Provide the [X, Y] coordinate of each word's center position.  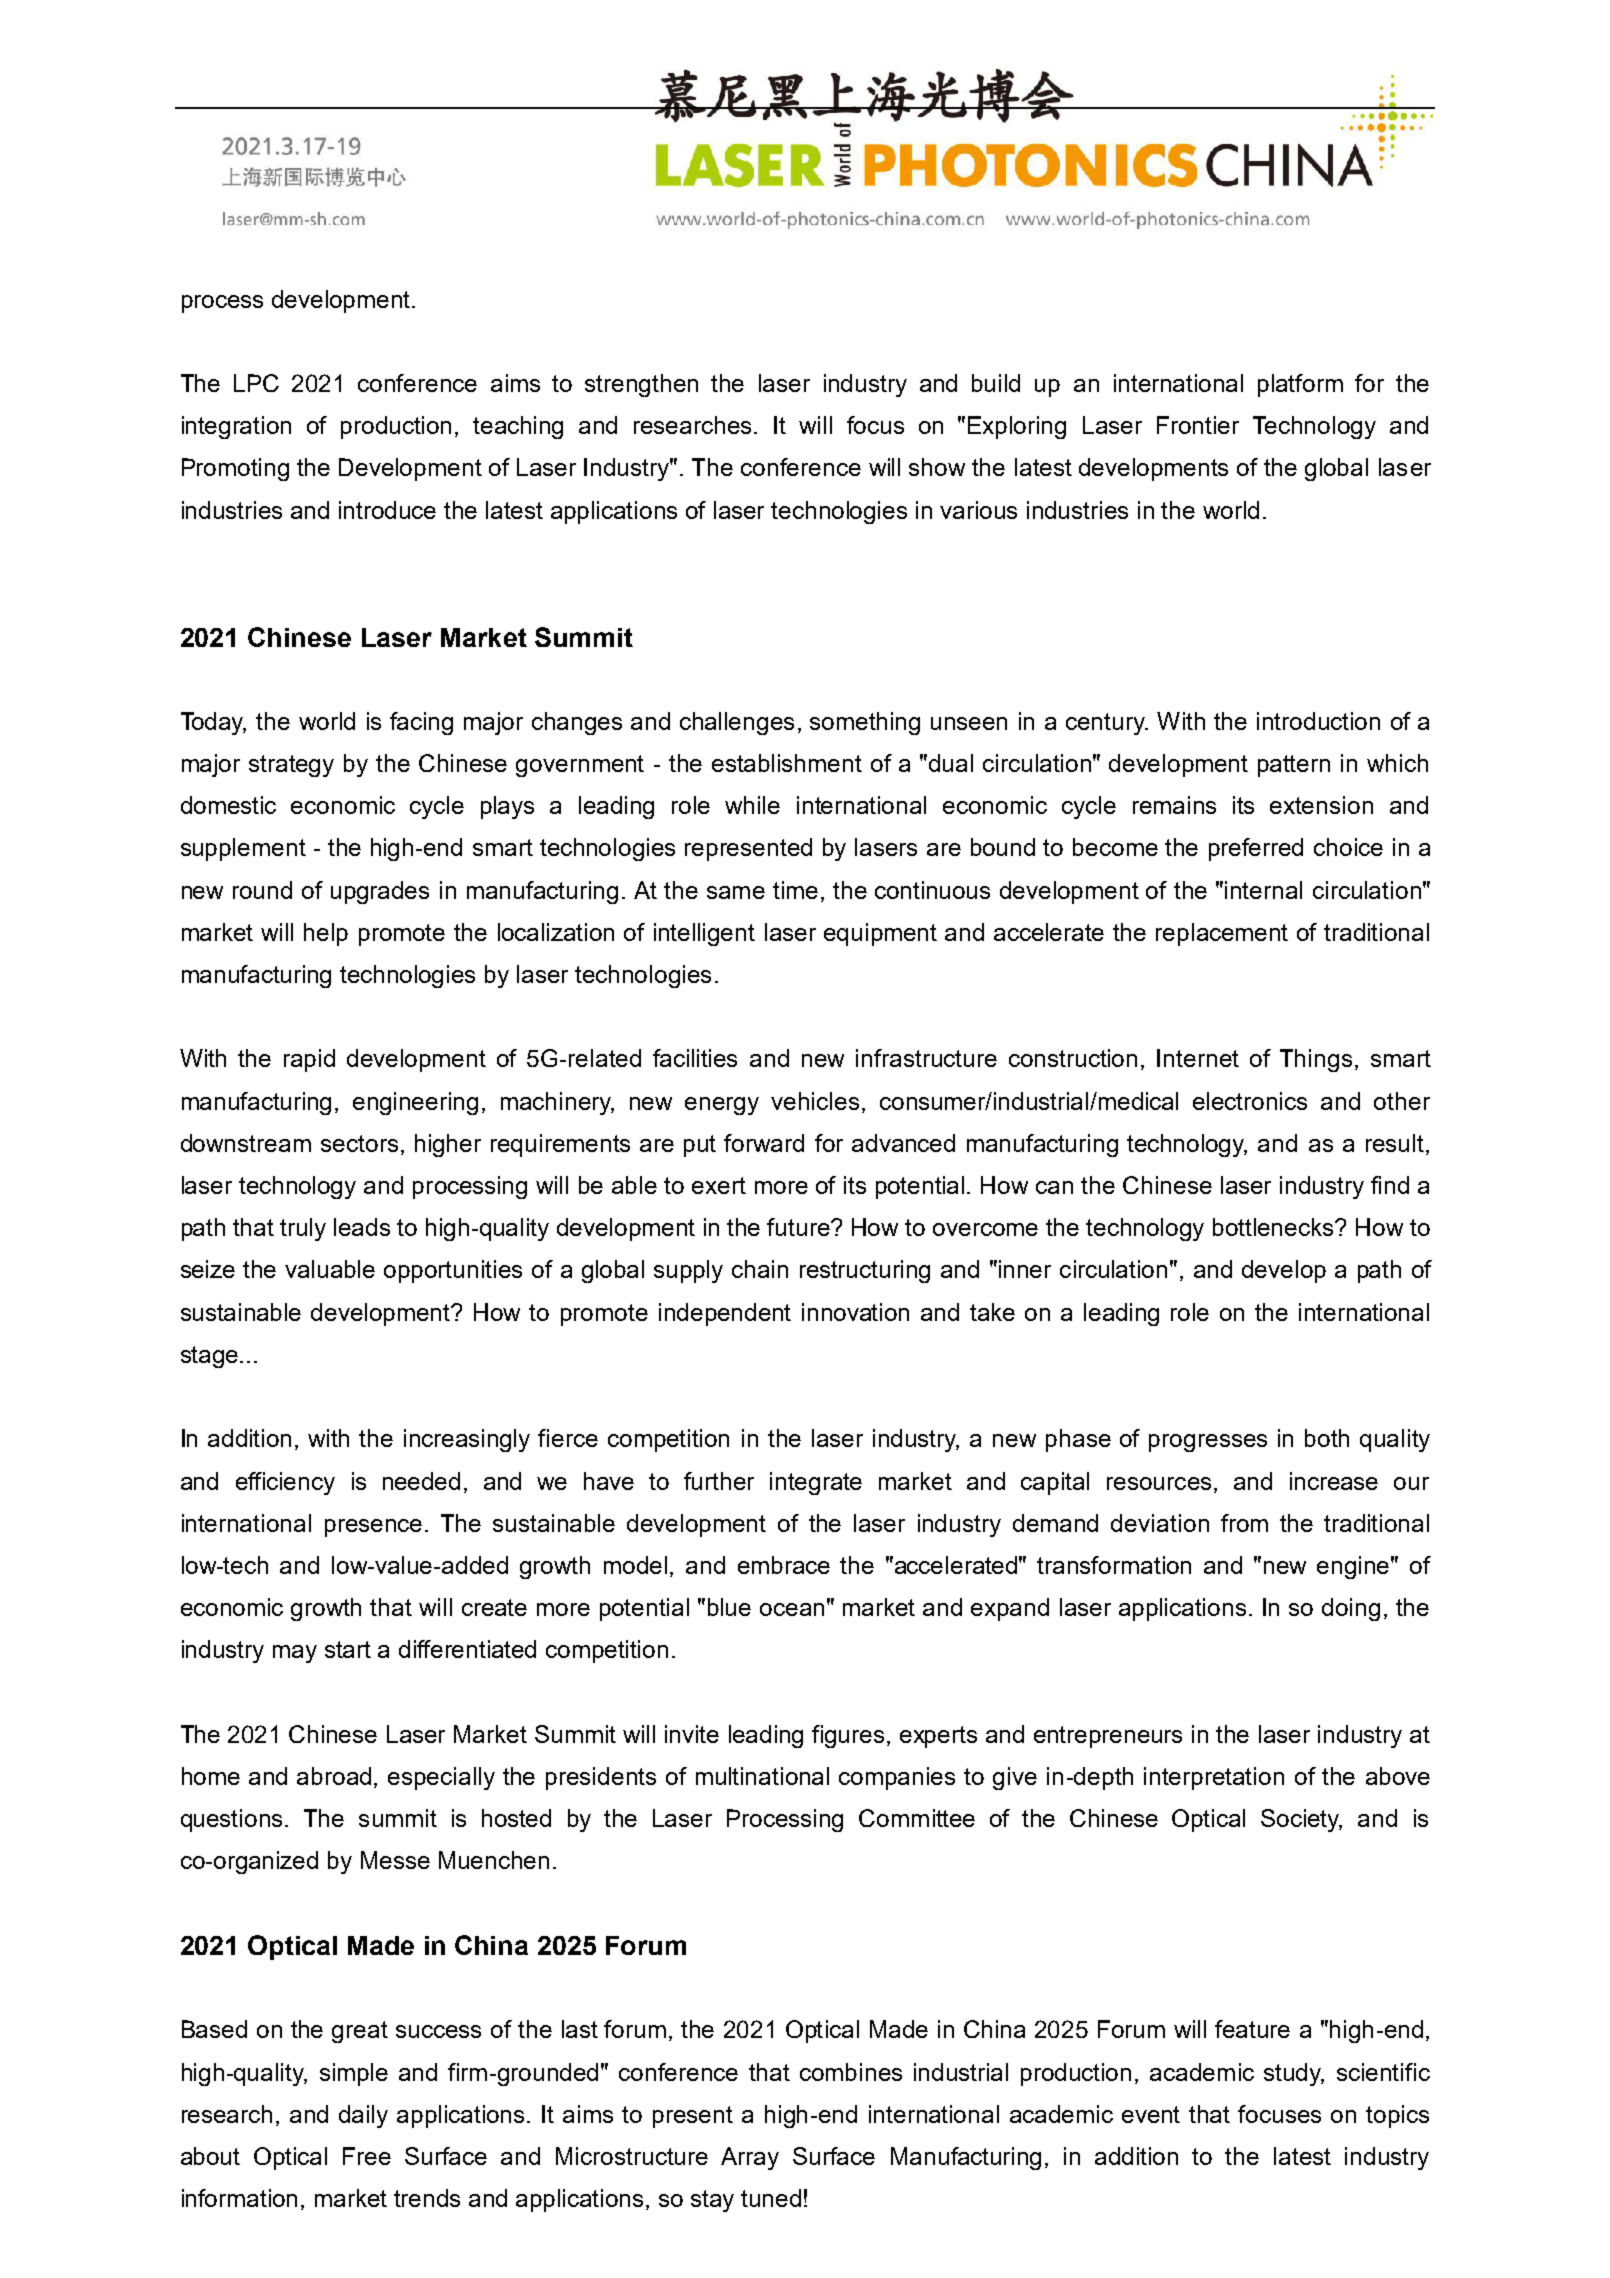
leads [362, 1227]
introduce [387, 510]
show [937, 467]
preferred [1256, 849]
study [1294, 2074]
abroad [334, 1776]
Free [367, 2156]
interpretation [1214, 1778]
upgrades [380, 892]
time [795, 890]
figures [848, 1736]
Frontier [1198, 425]
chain [760, 1269]
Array [750, 2158]
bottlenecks [1275, 1227]
